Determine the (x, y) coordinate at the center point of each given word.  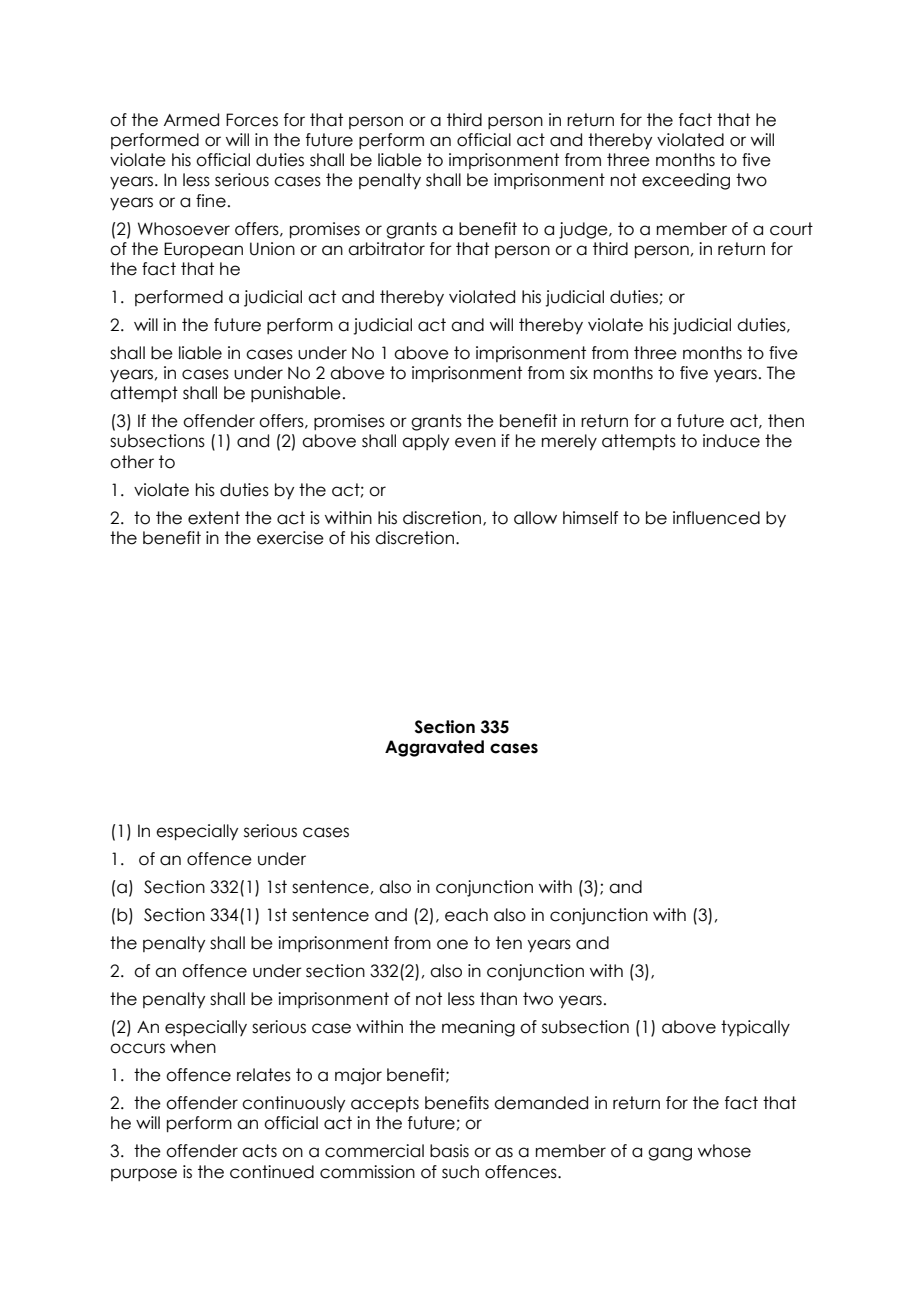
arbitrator (386, 249)
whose (724, 1151)
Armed (191, 120)
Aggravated (434, 748)
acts (259, 1151)
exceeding (686, 181)
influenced (716, 518)
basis (449, 1151)
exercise (290, 538)
